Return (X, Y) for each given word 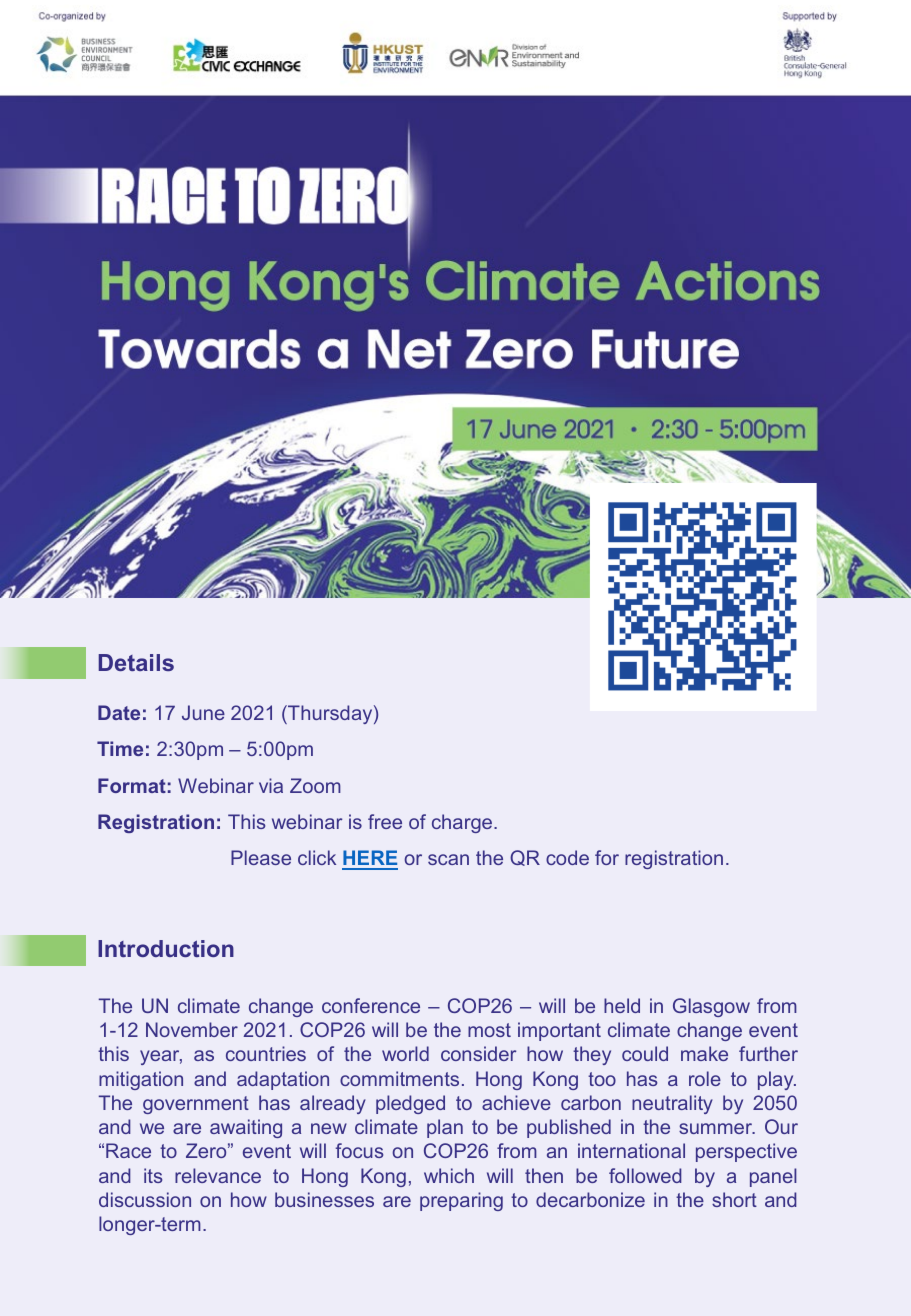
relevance (218, 1175)
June (203, 712)
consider (478, 1053)
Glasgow (711, 1007)
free (385, 821)
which (449, 1175)
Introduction (166, 948)
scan (448, 859)
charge (463, 823)
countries (266, 1053)
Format (132, 785)
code (567, 857)
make (704, 1053)
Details (136, 662)
